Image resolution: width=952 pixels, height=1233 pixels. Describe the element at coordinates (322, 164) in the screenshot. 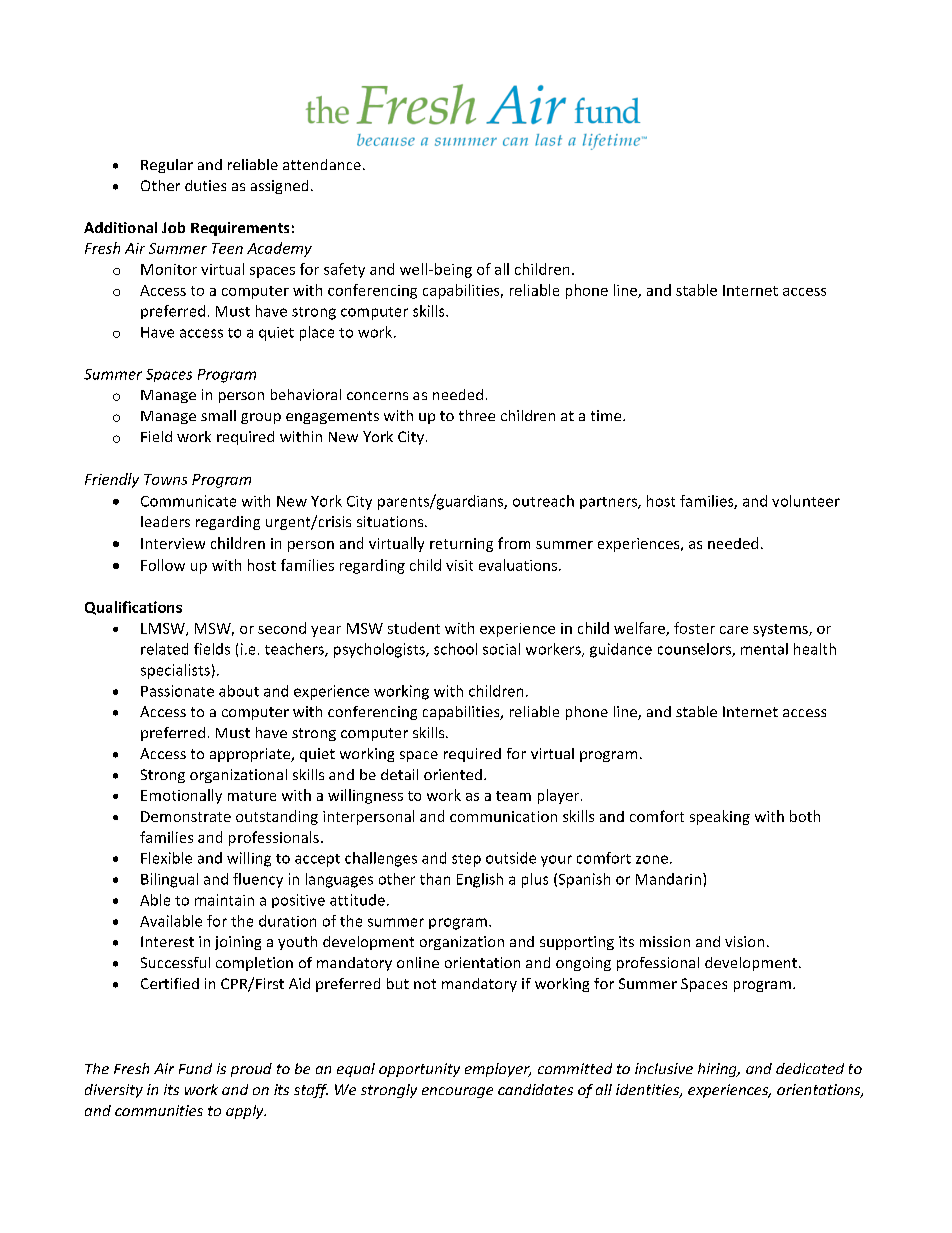

I see `attendance` at that location.
